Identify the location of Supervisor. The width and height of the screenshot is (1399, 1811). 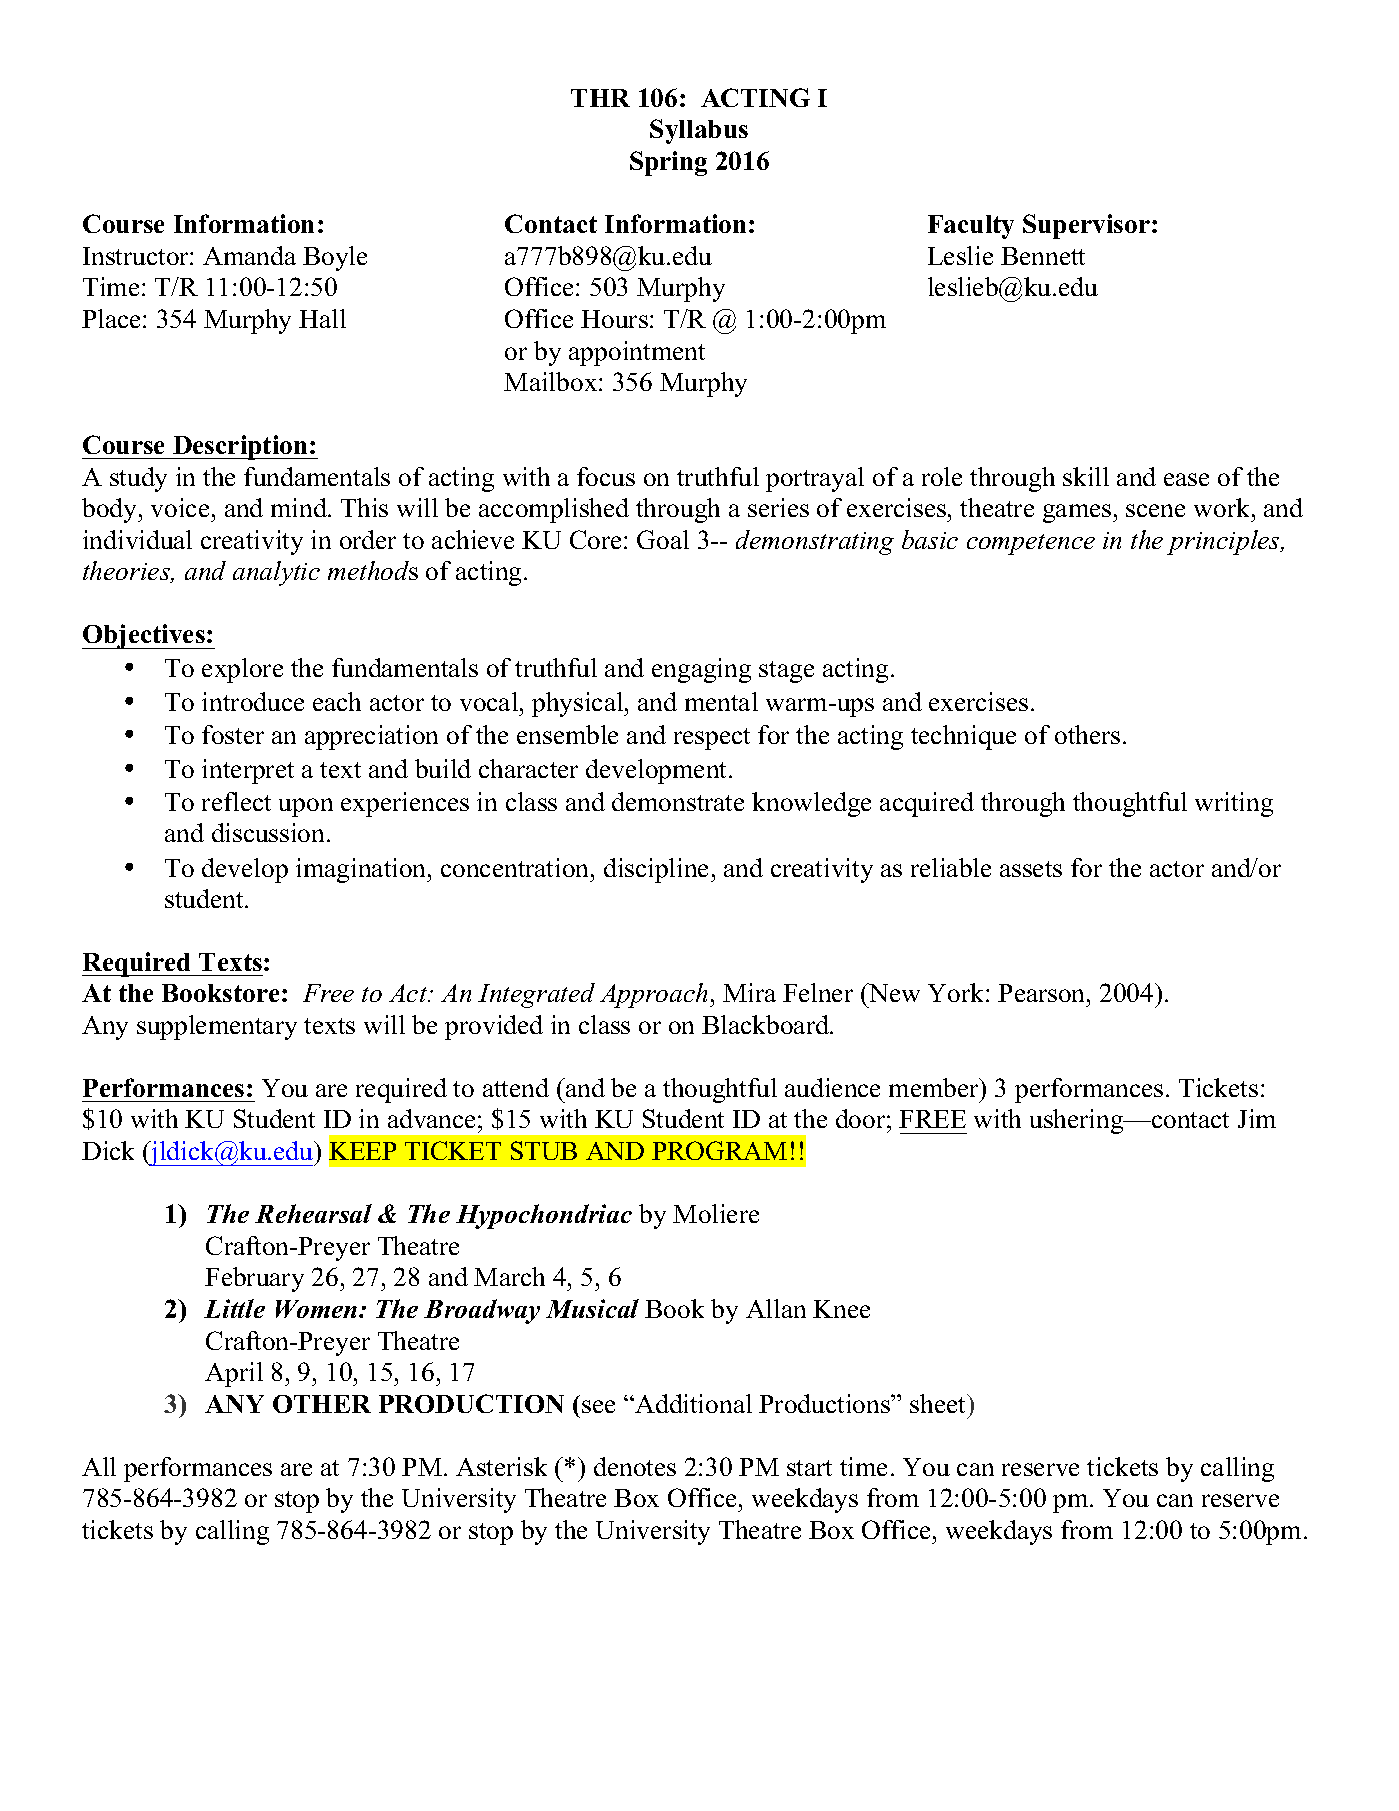
(1088, 226).
